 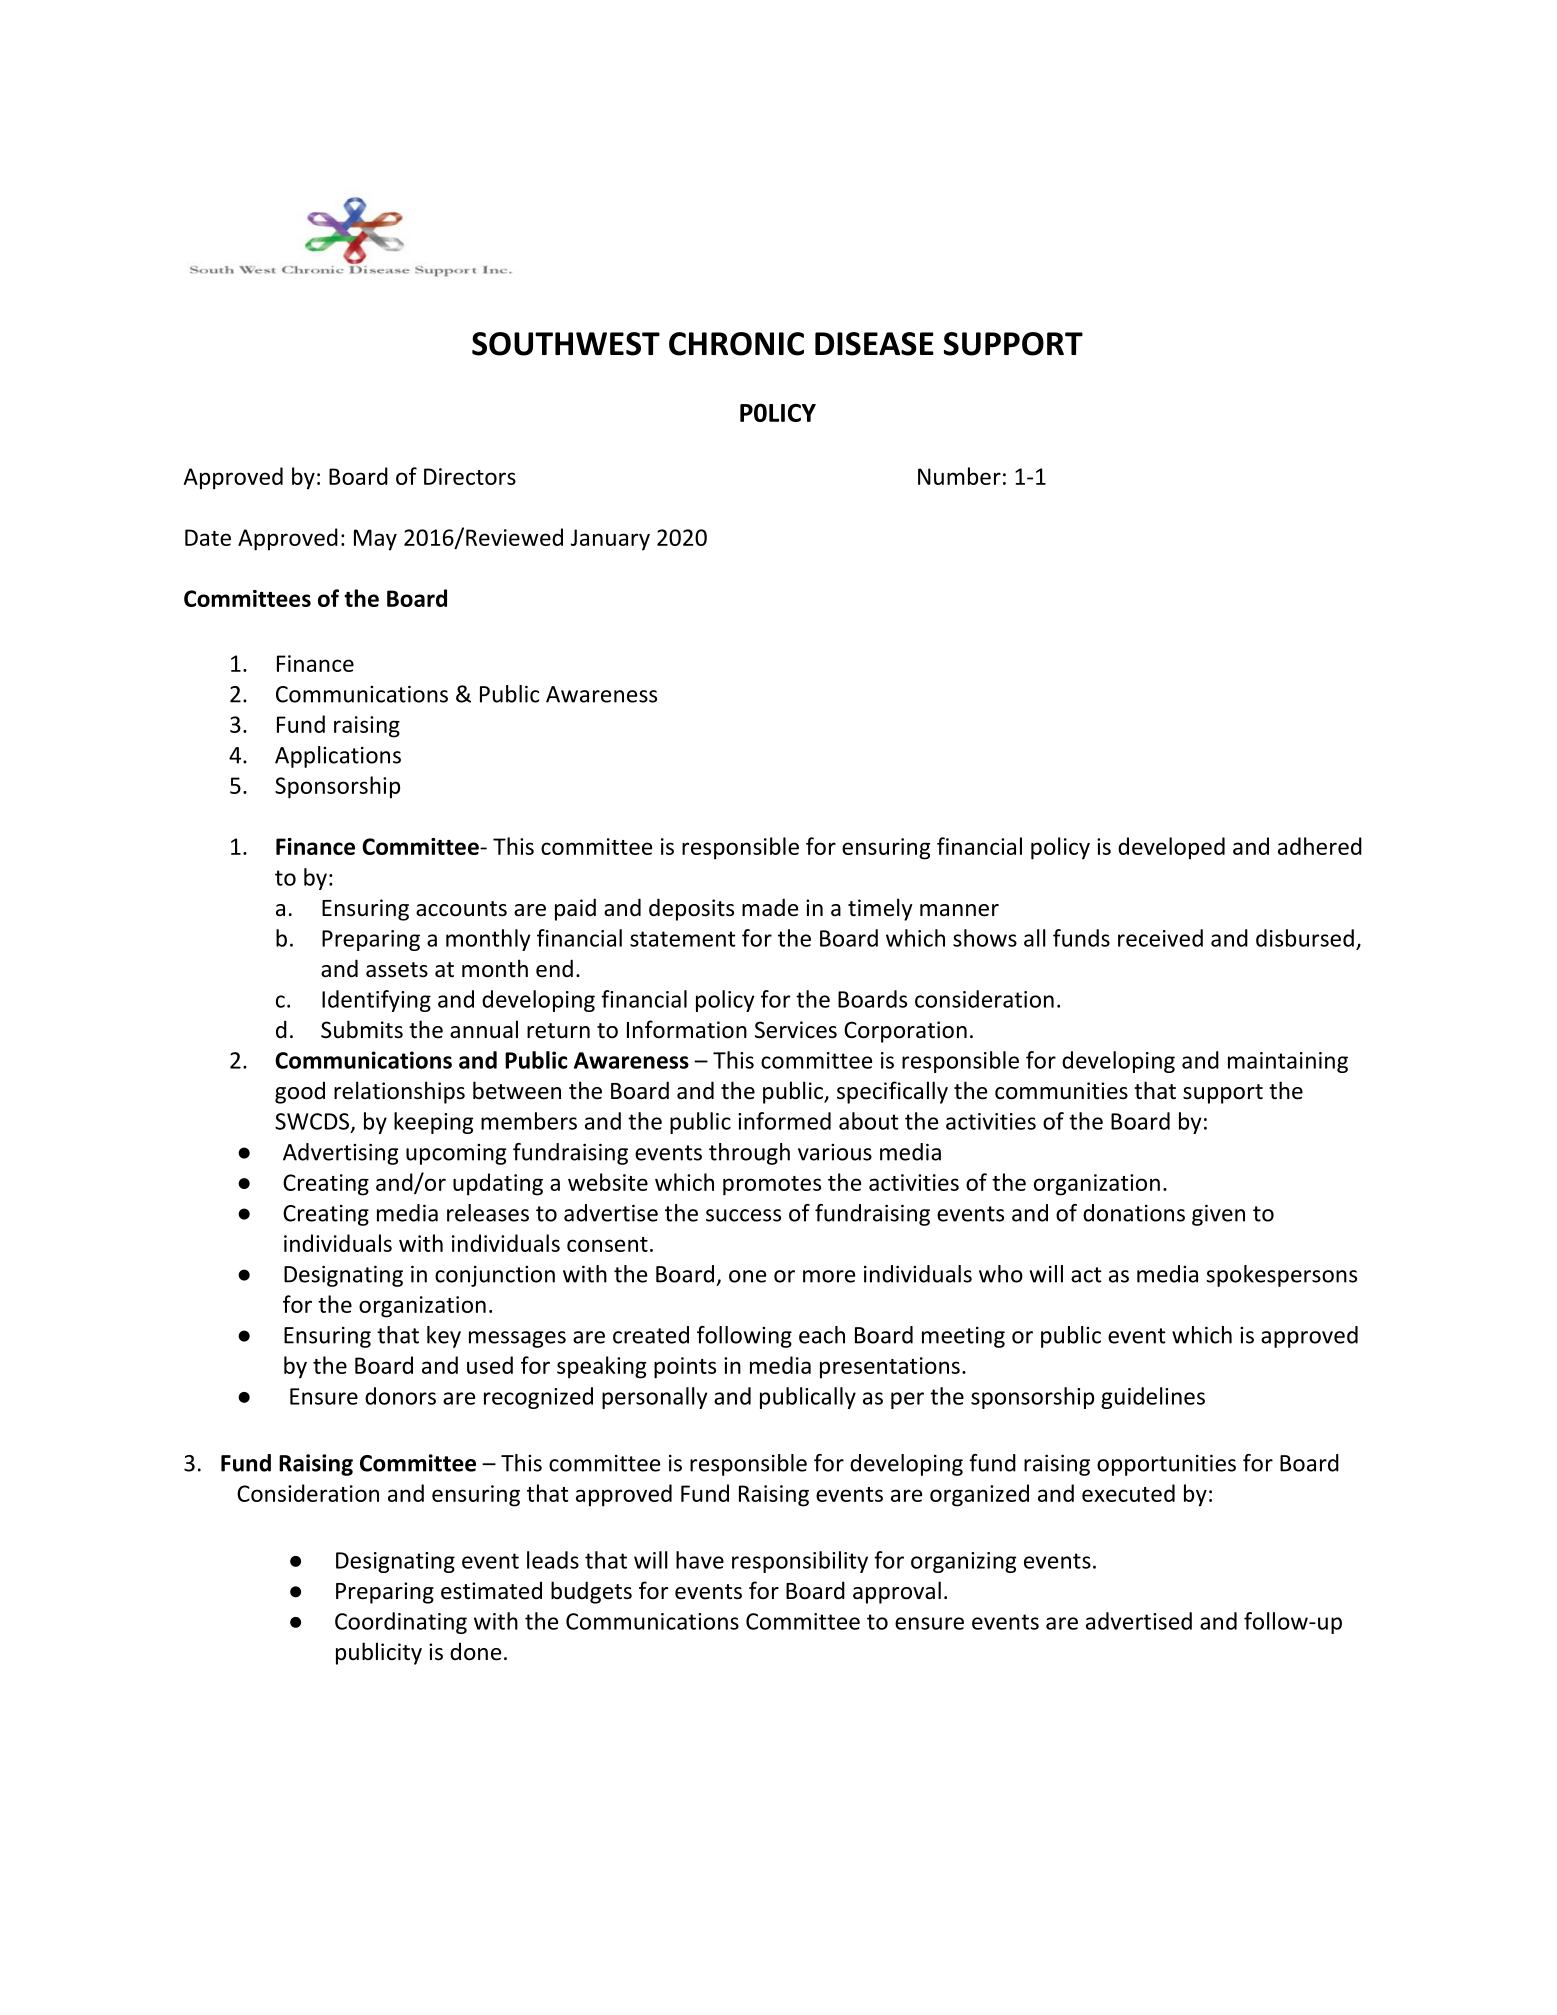 I want to click on each, so click(x=822, y=1335).
